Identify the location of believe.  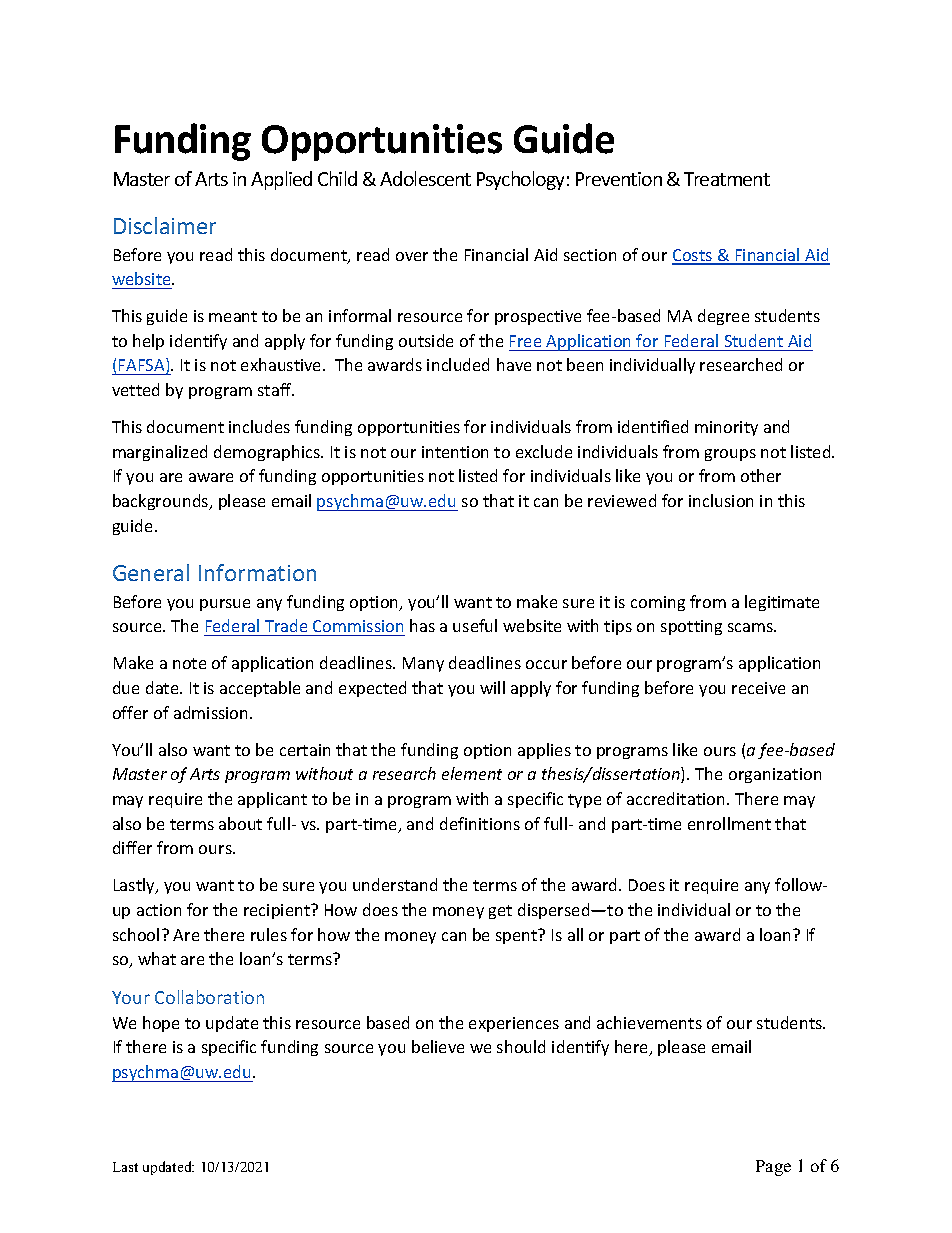
(438, 1046).
